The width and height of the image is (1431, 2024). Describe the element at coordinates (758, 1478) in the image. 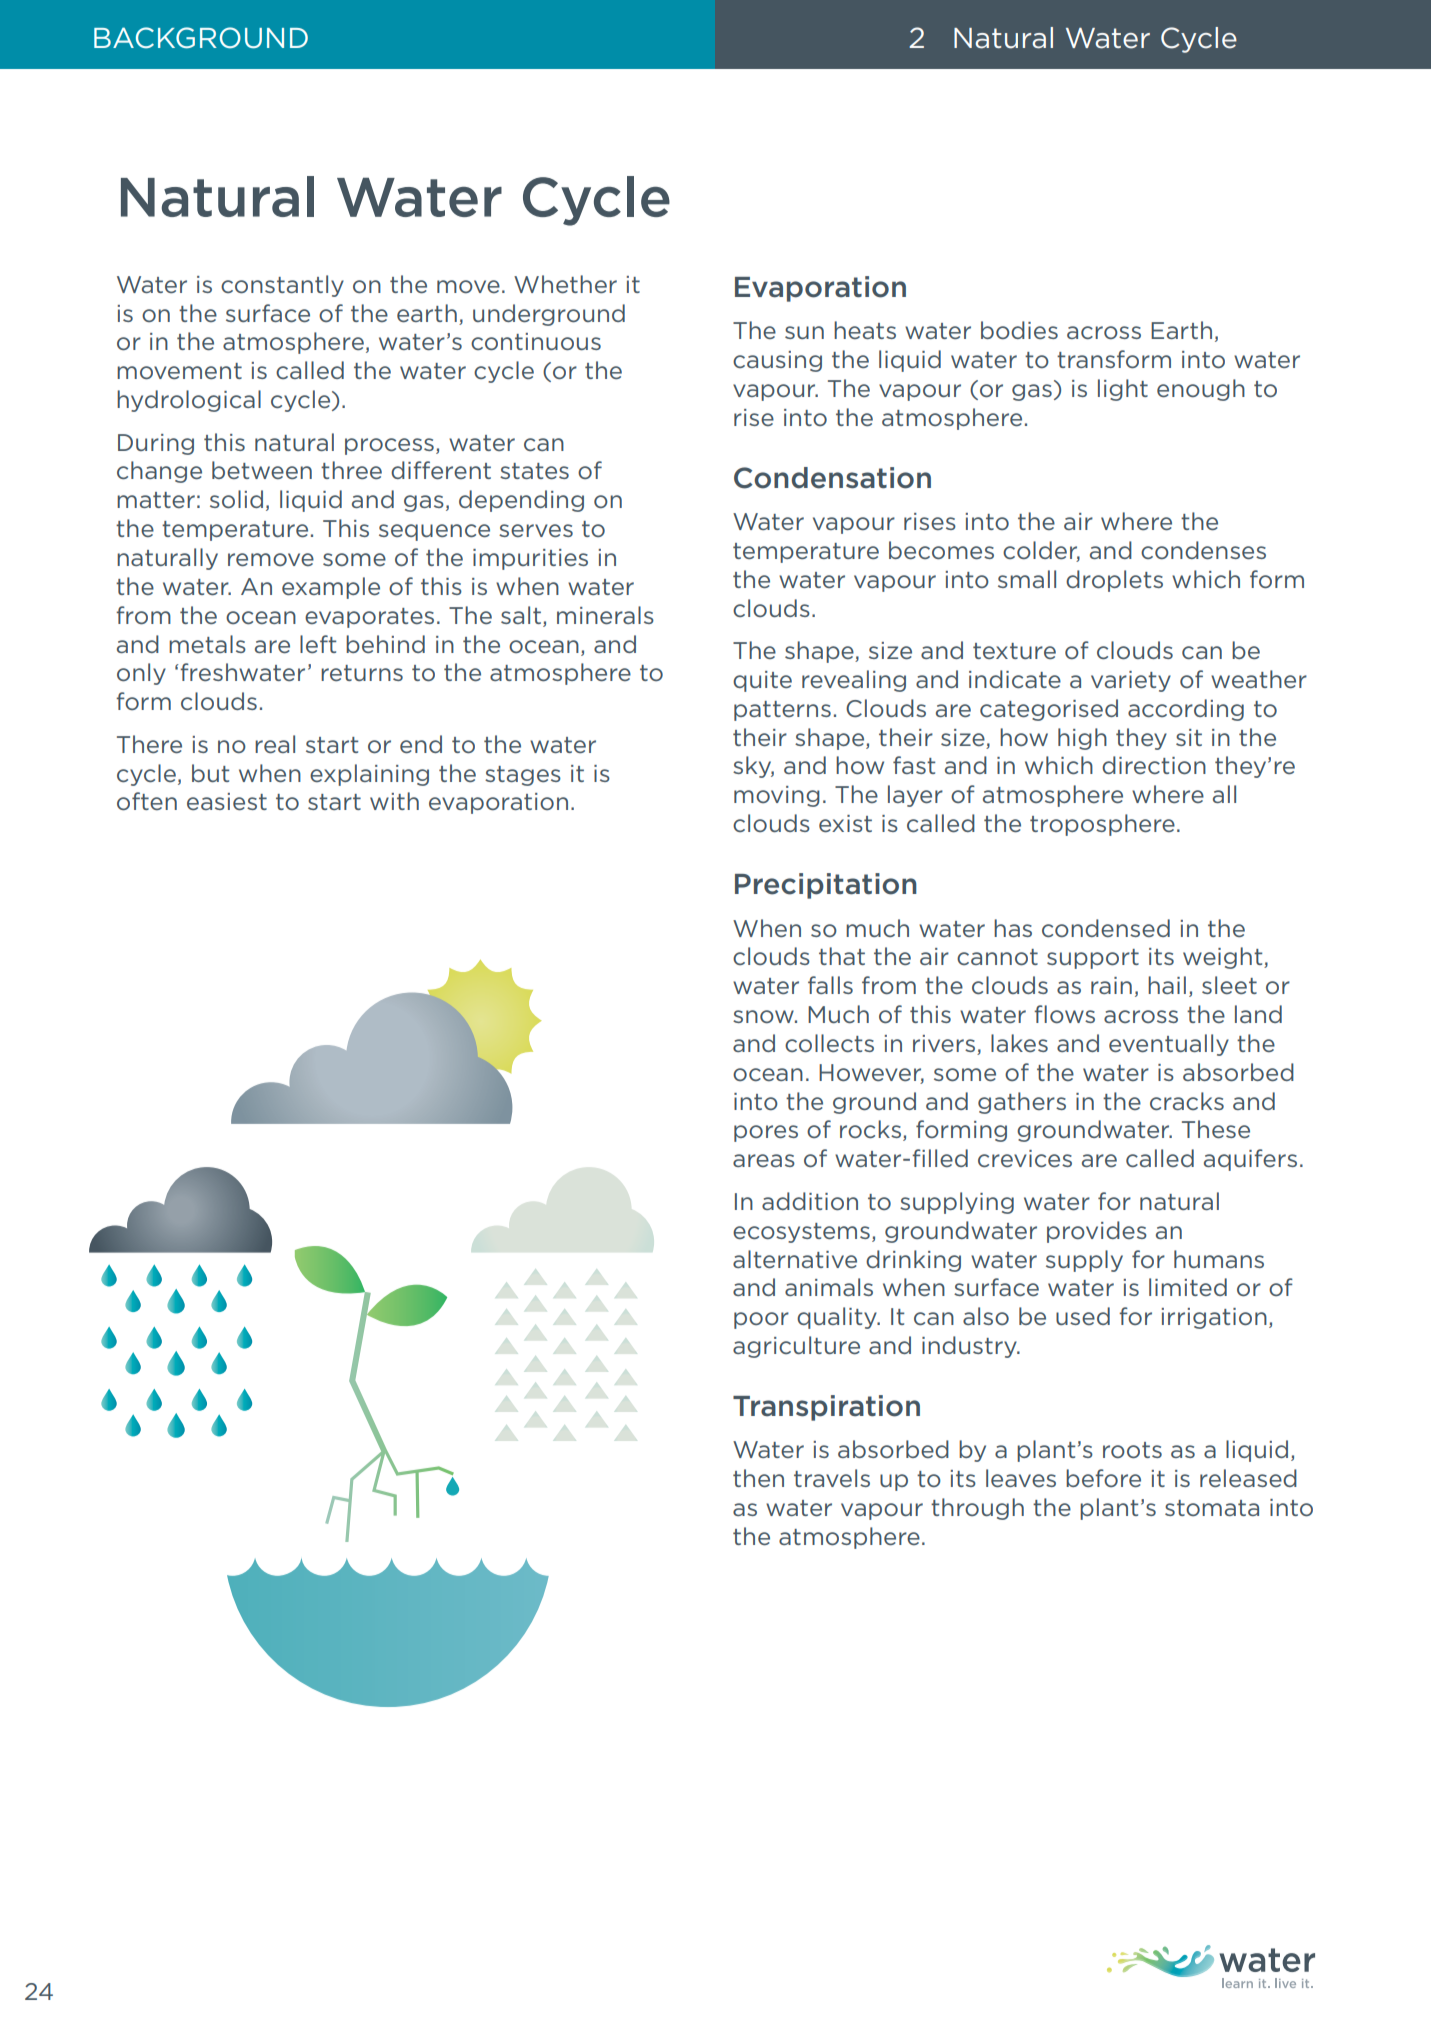

I see `then` at that location.
